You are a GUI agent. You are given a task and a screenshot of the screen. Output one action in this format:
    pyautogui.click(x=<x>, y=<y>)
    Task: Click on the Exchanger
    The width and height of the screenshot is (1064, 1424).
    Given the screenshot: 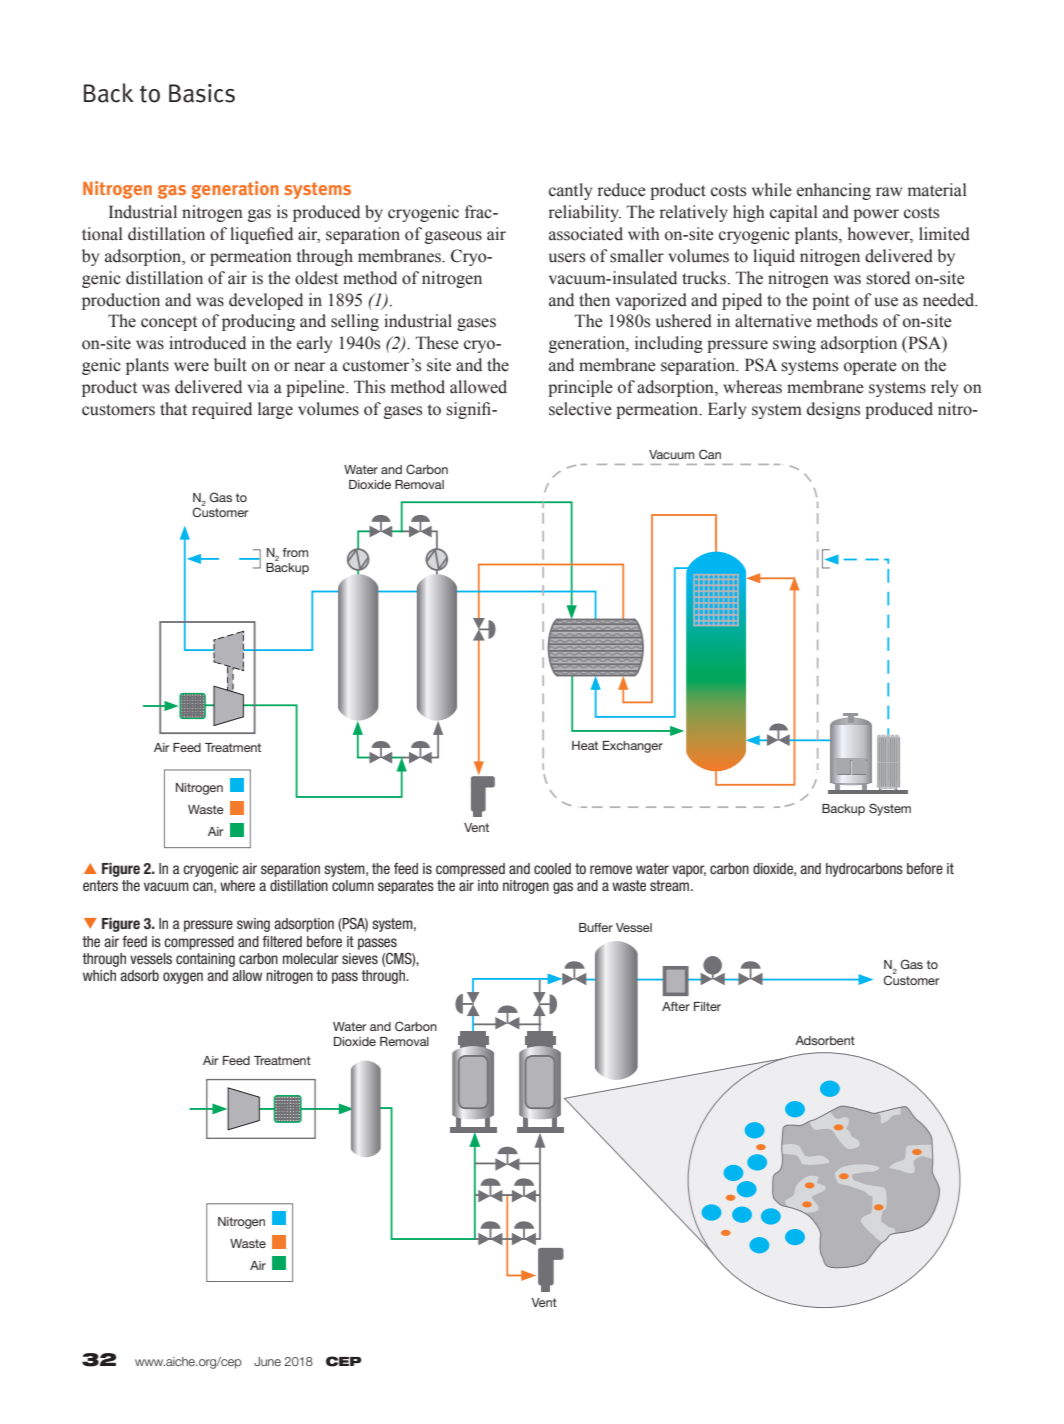 What is the action you would take?
    pyautogui.click(x=633, y=747)
